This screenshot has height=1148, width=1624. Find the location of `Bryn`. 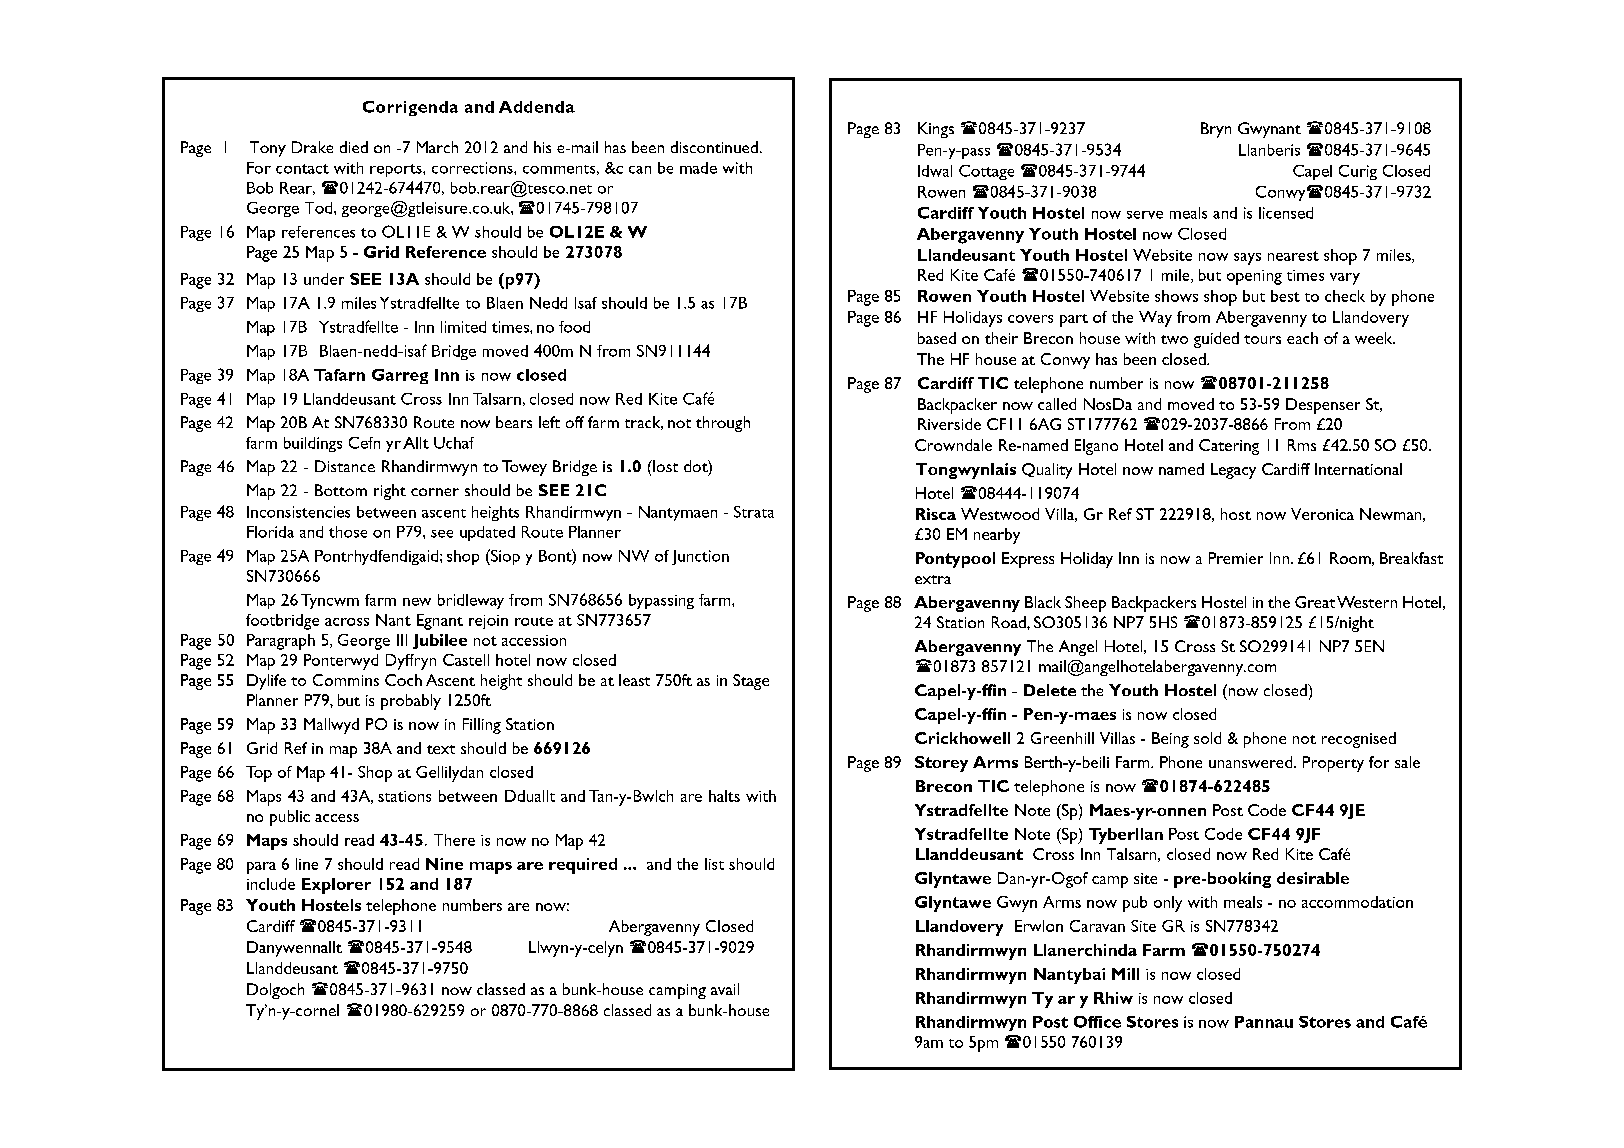

Bryn is located at coordinates (1216, 130).
